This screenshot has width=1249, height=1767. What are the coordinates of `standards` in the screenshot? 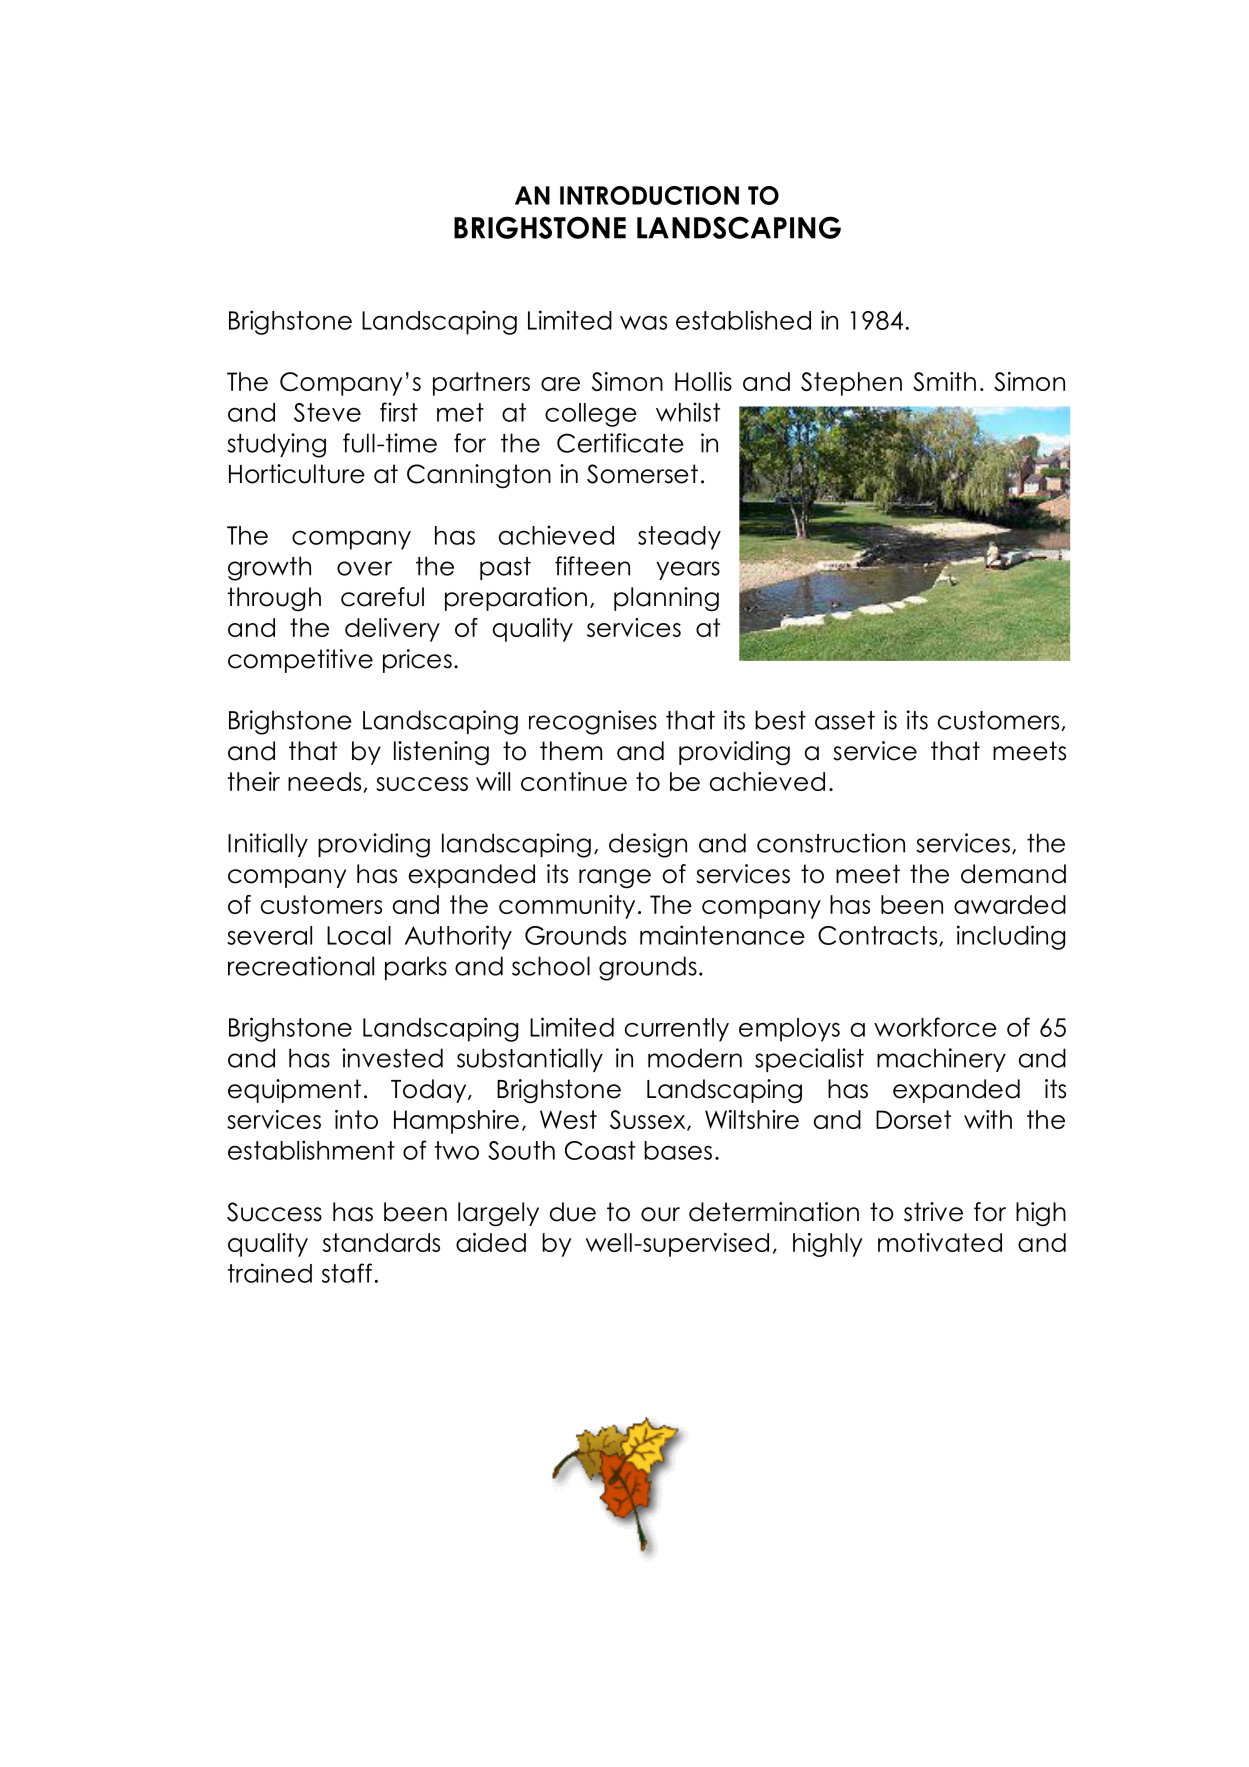 It's located at (381, 1242).
